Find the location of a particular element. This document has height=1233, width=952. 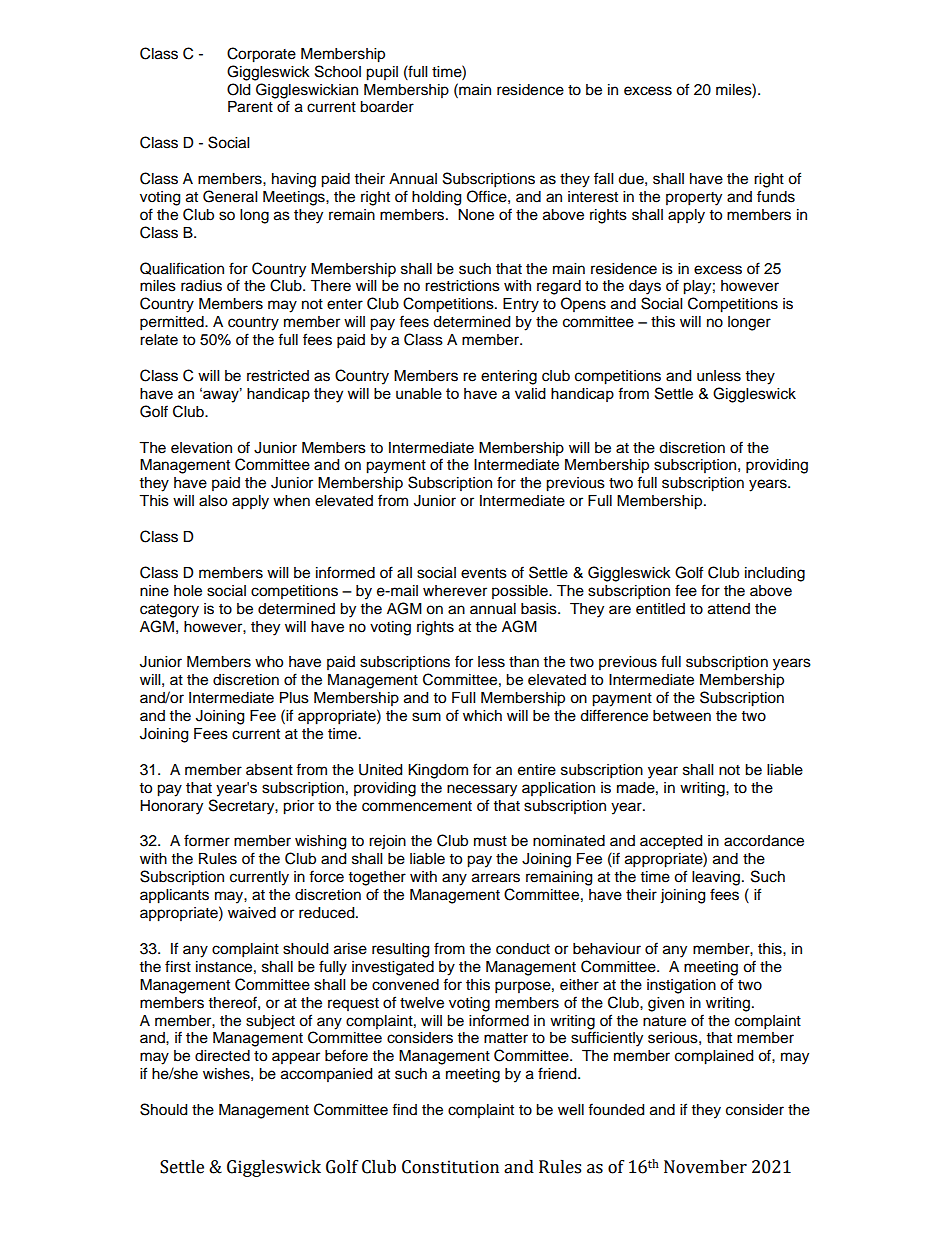

property is located at coordinates (694, 199).
